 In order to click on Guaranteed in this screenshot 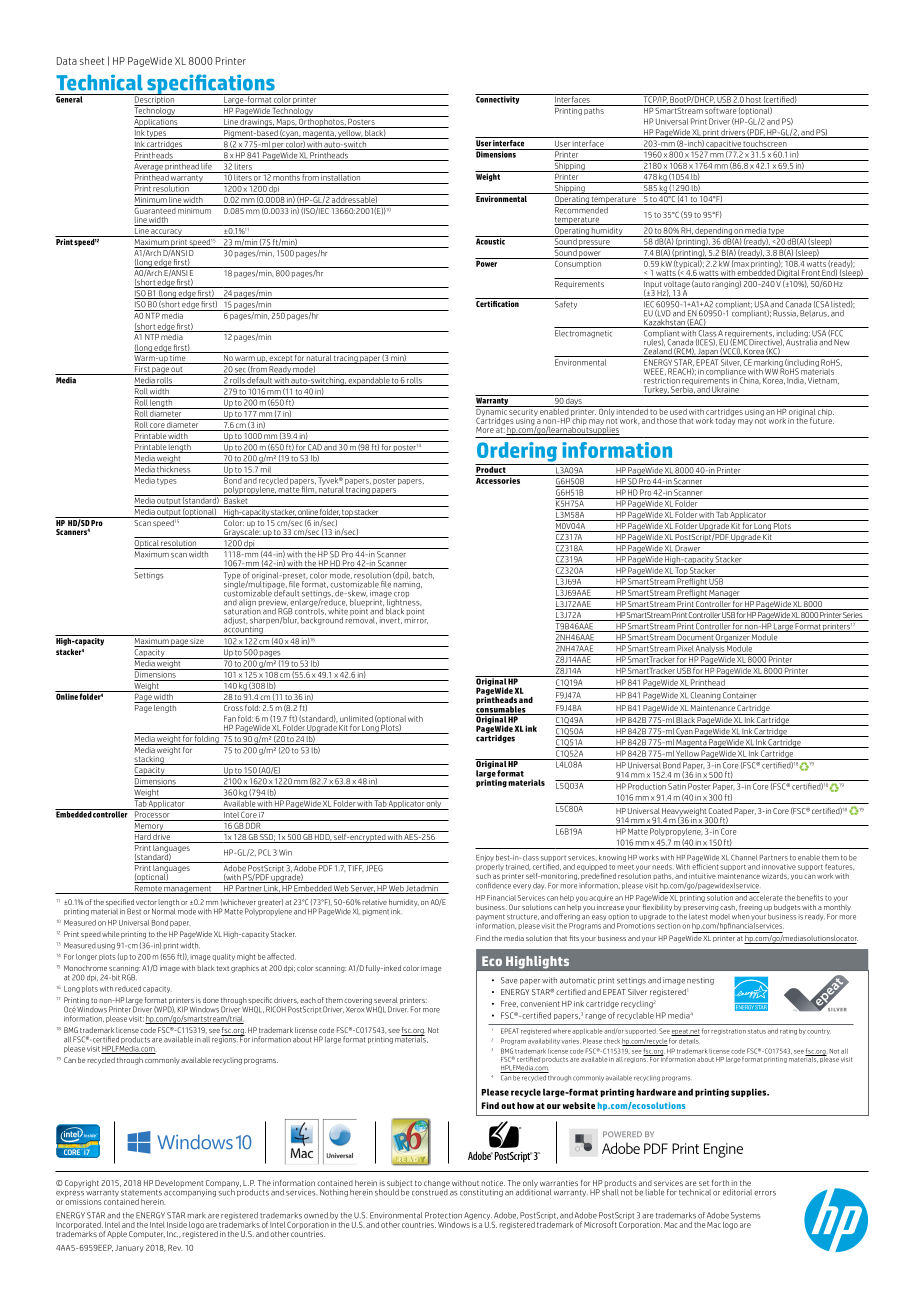, I will do `click(155, 209)`.
